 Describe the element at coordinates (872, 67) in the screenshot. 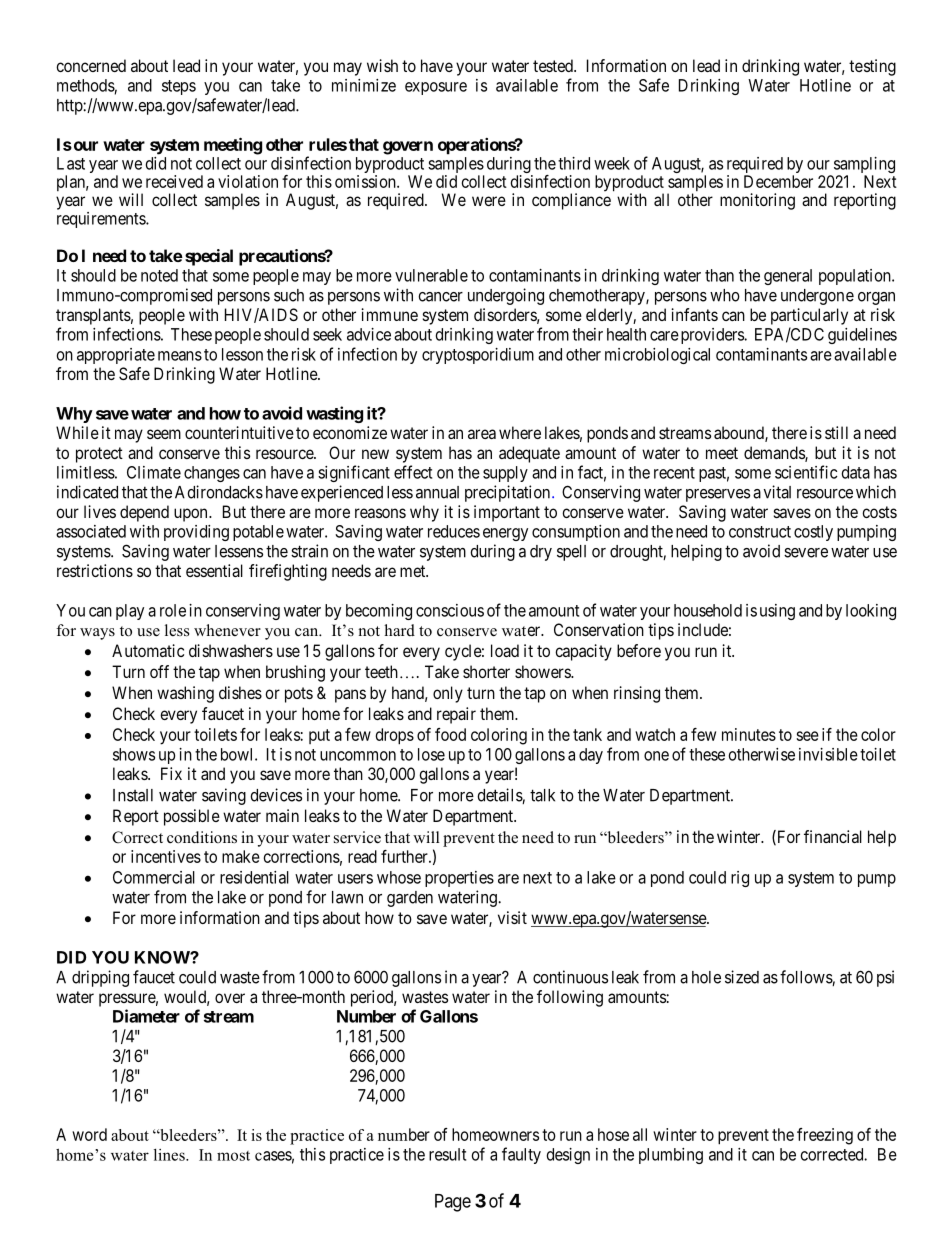

I see `testing` at that location.
